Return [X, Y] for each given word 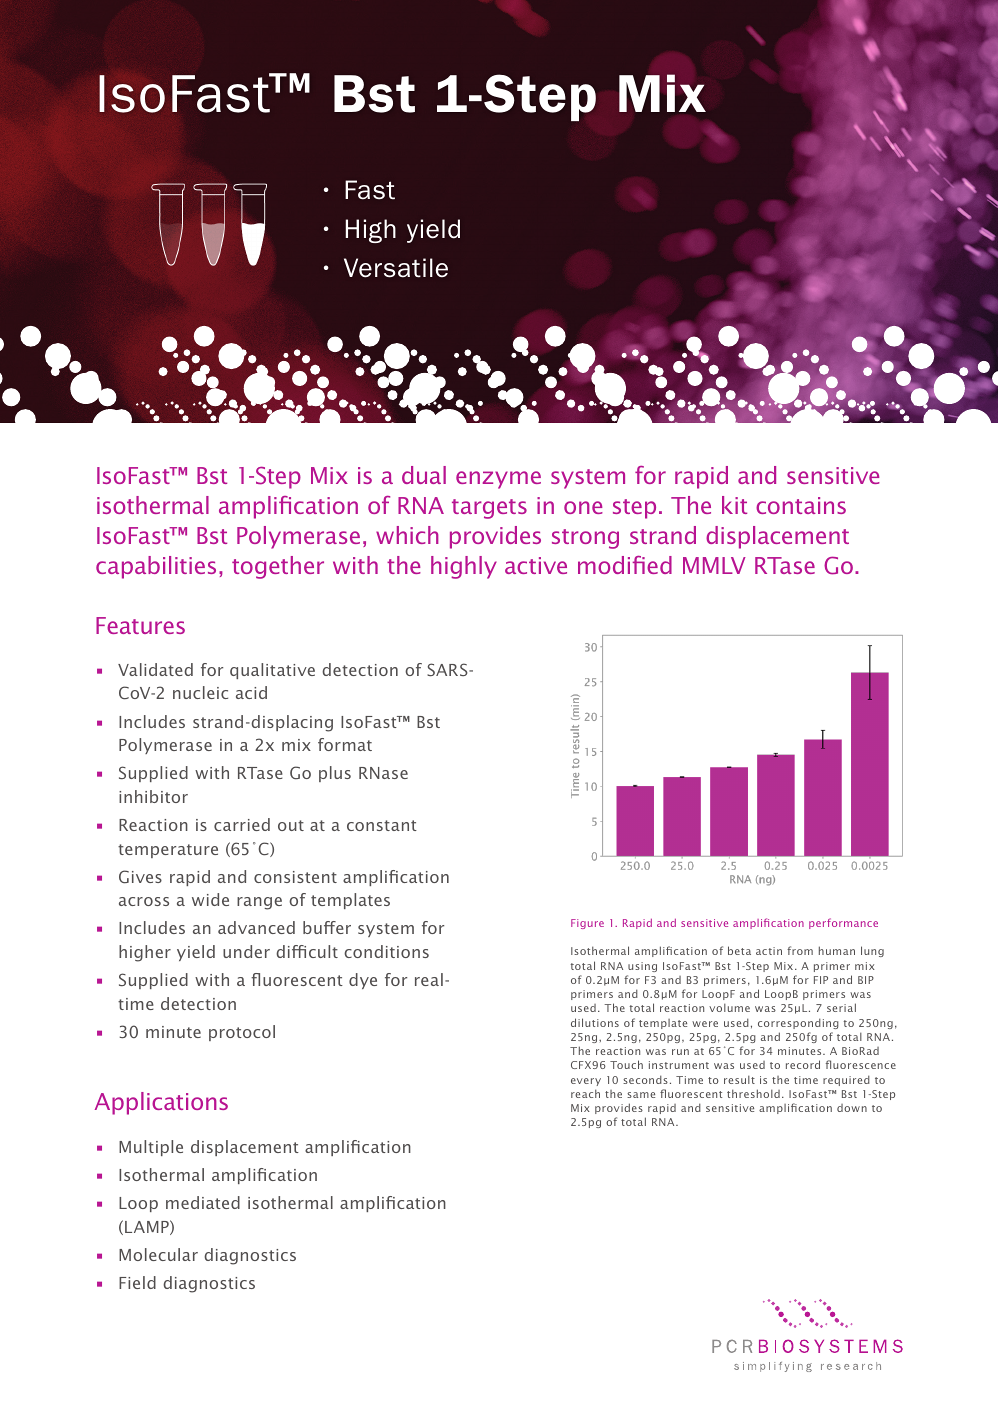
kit [734, 505]
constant [382, 825]
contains [801, 505]
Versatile [396, 268]
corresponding [798, 1023]
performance [843, 923]
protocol [242, 1033]
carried [242, 824]
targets [489, 509]
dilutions [595, 1022]
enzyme [498, 480]
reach [585, 1093]
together [278, 567]
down [852, 1108]
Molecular [158, 1254]
